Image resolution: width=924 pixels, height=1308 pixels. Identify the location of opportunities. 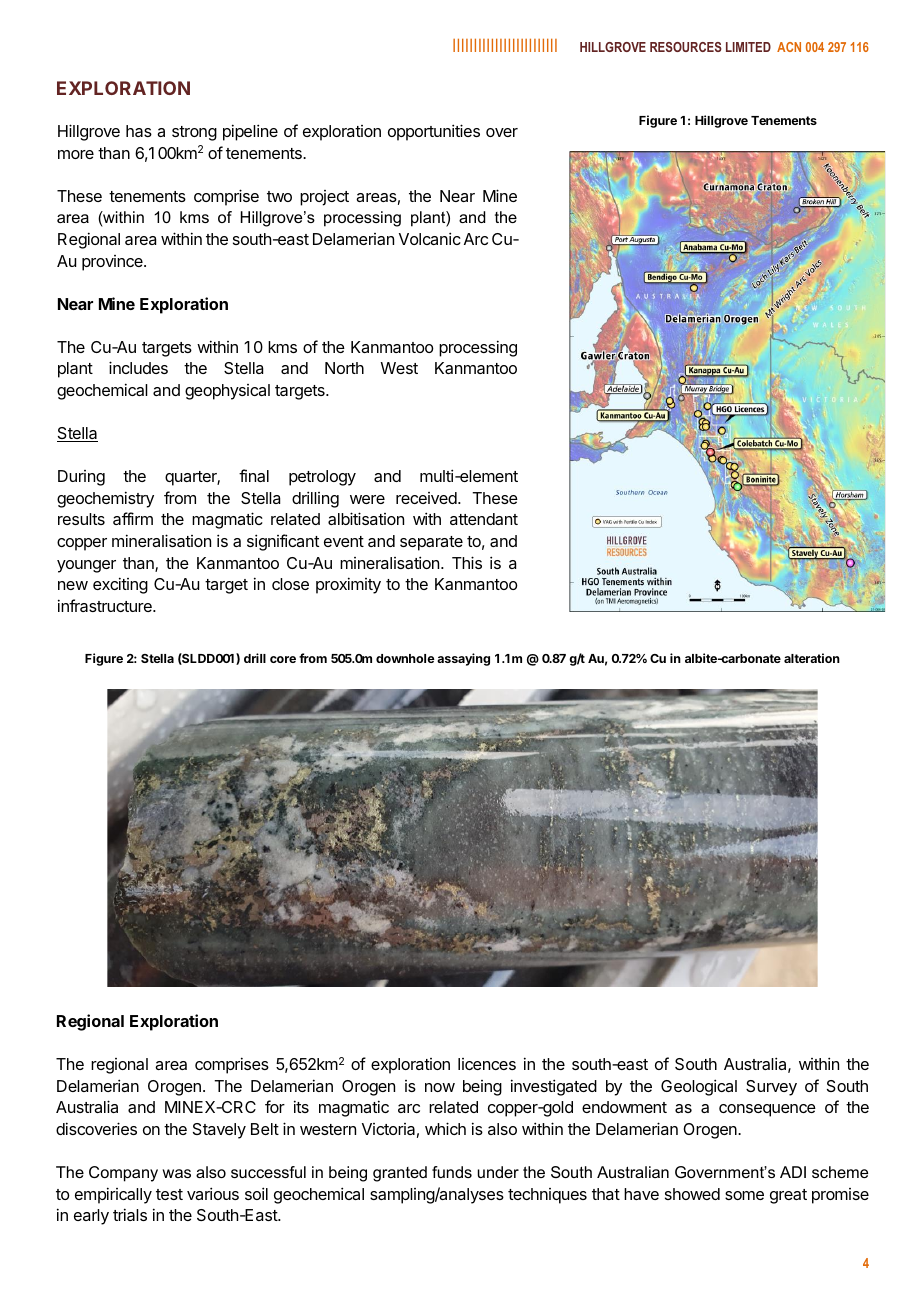
(434, 132).
